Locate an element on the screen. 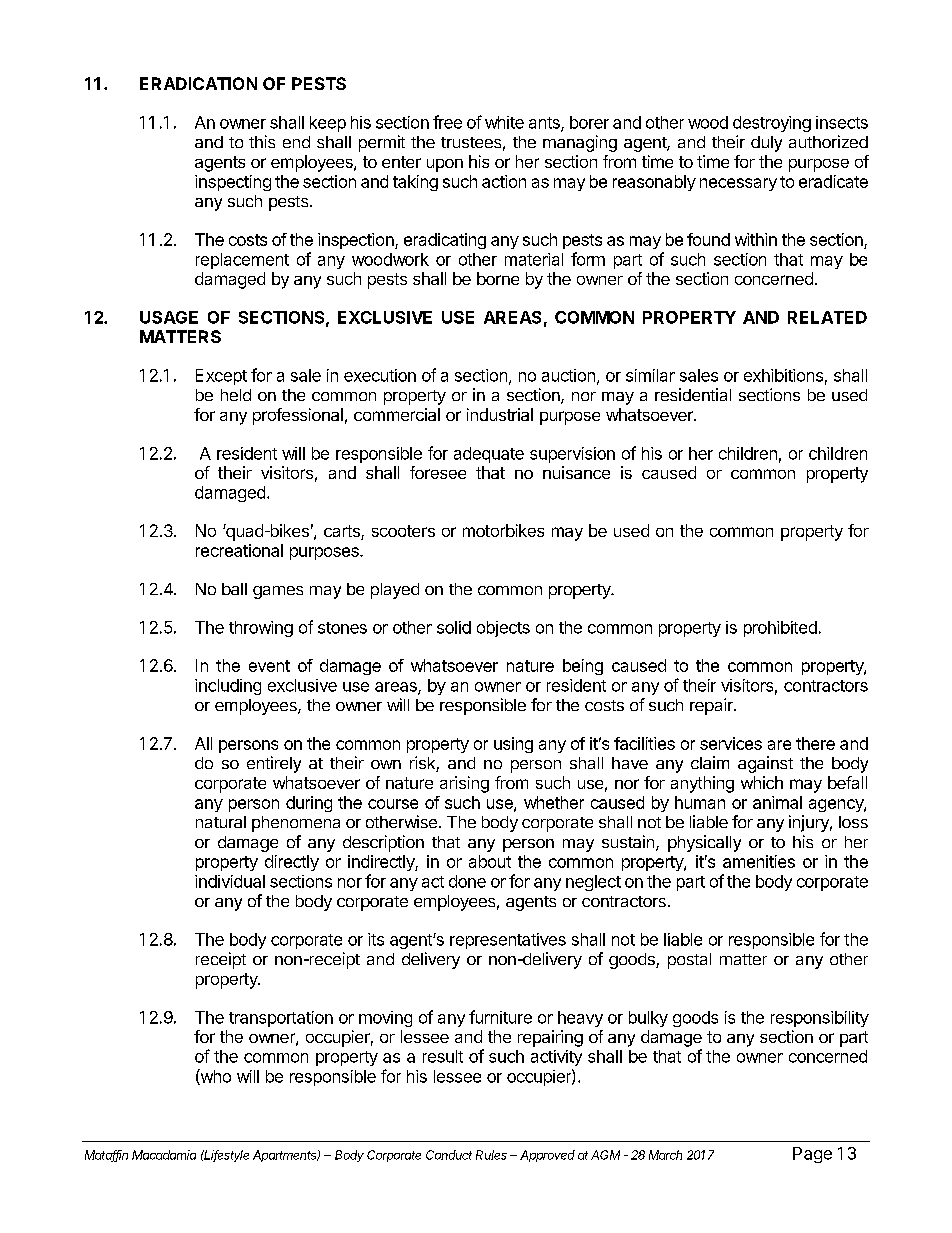 Image resolution: width=952 pixels, height=1233 pixels. auction is located at coordinates (568, 375).
